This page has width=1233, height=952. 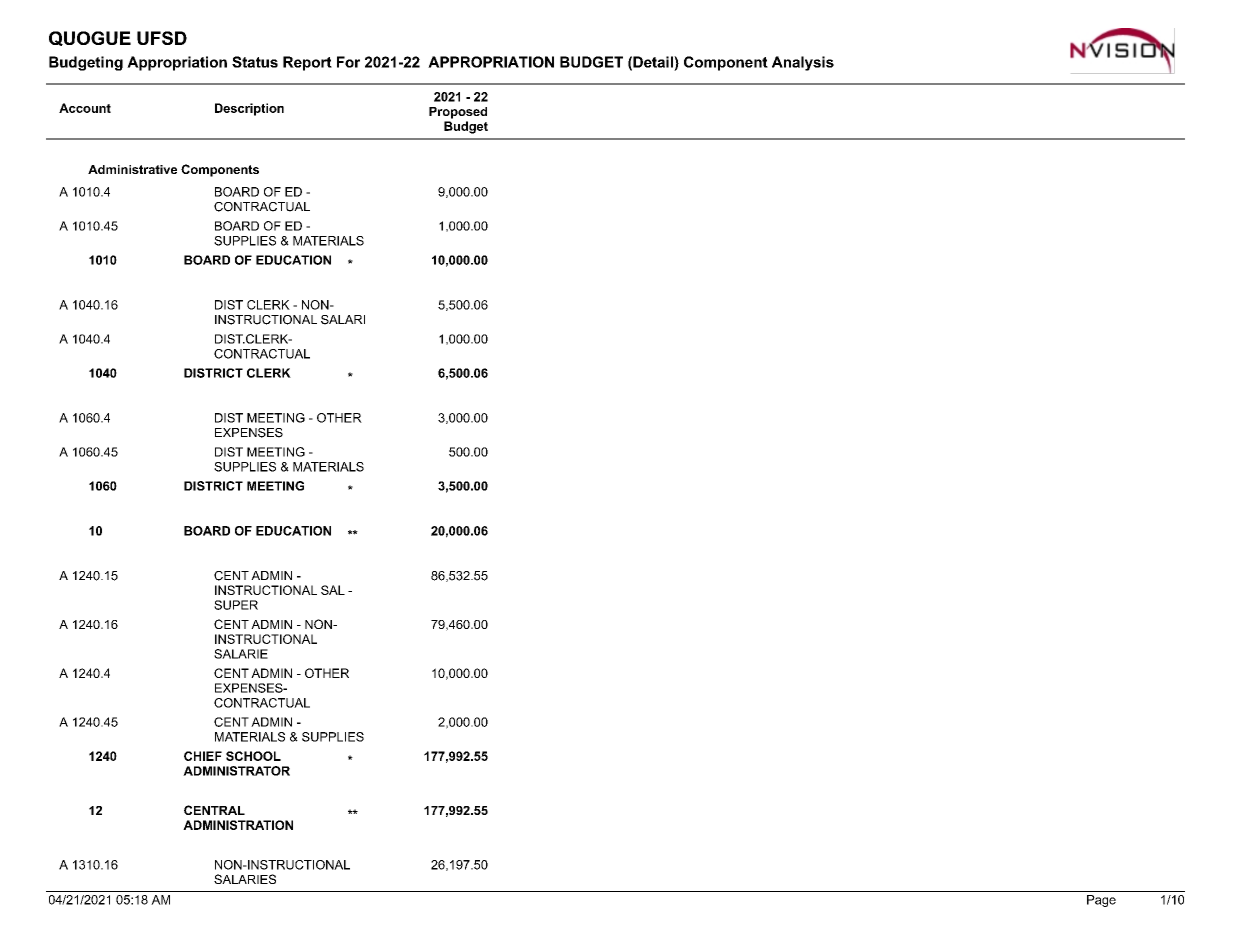 What do you see at coordinates (203, 756) in the page?
I see `CHIEF` at bounding box center [203, 756].
